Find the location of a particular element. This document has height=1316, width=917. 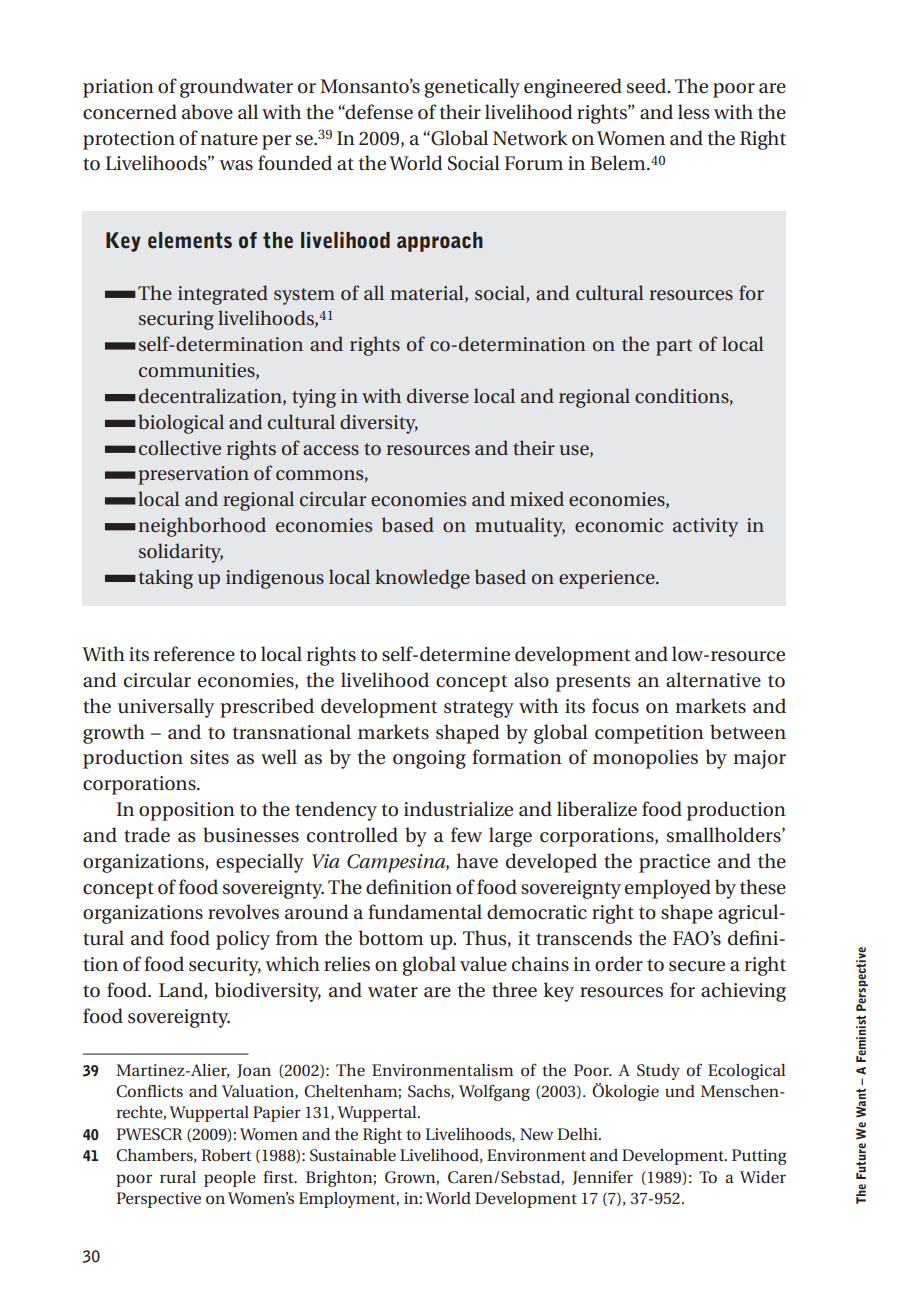

genetically is located at coordinates (472, 88).
